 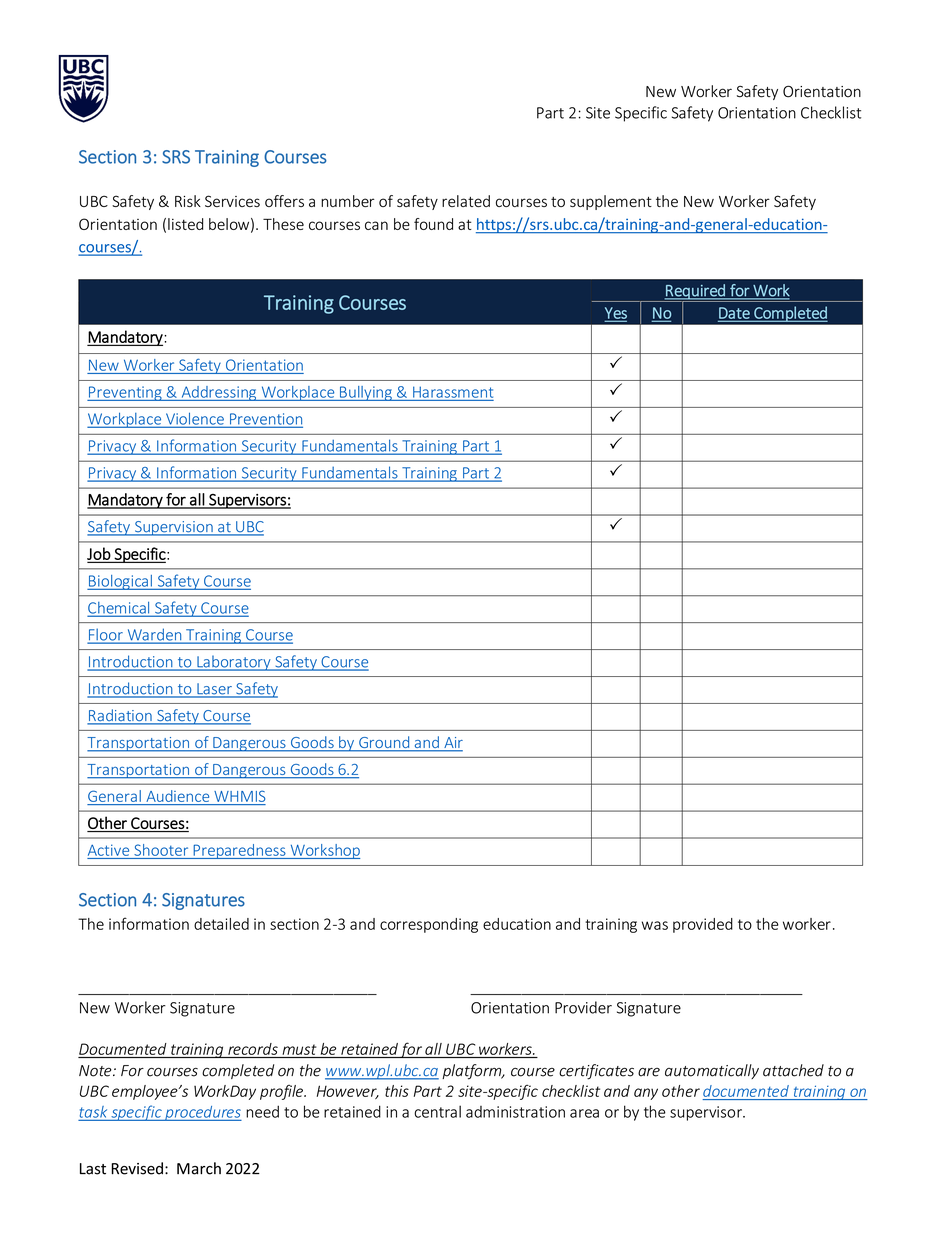 What do you see at coordinates (433, 224) in the screenshot?
I see `found` at bounding box center [433, 224].
